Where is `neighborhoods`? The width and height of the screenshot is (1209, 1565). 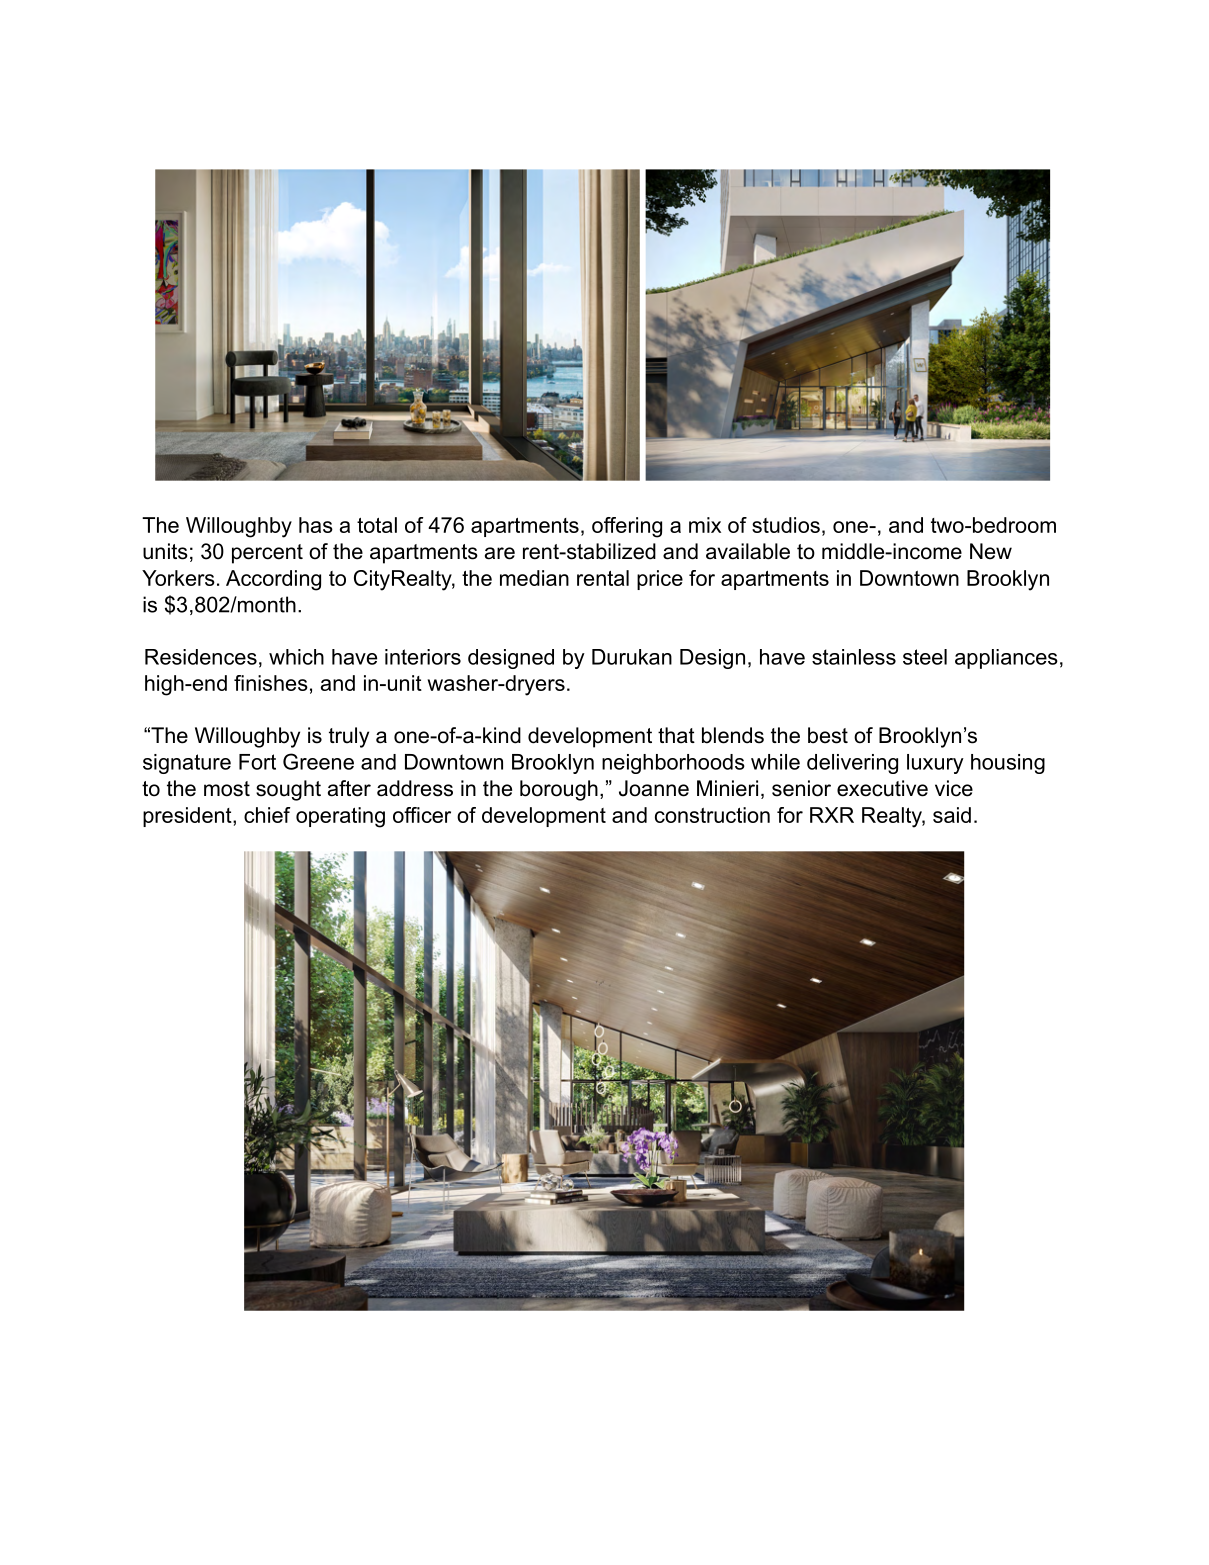 neighborhoods is located at coordinates (673, 764).
